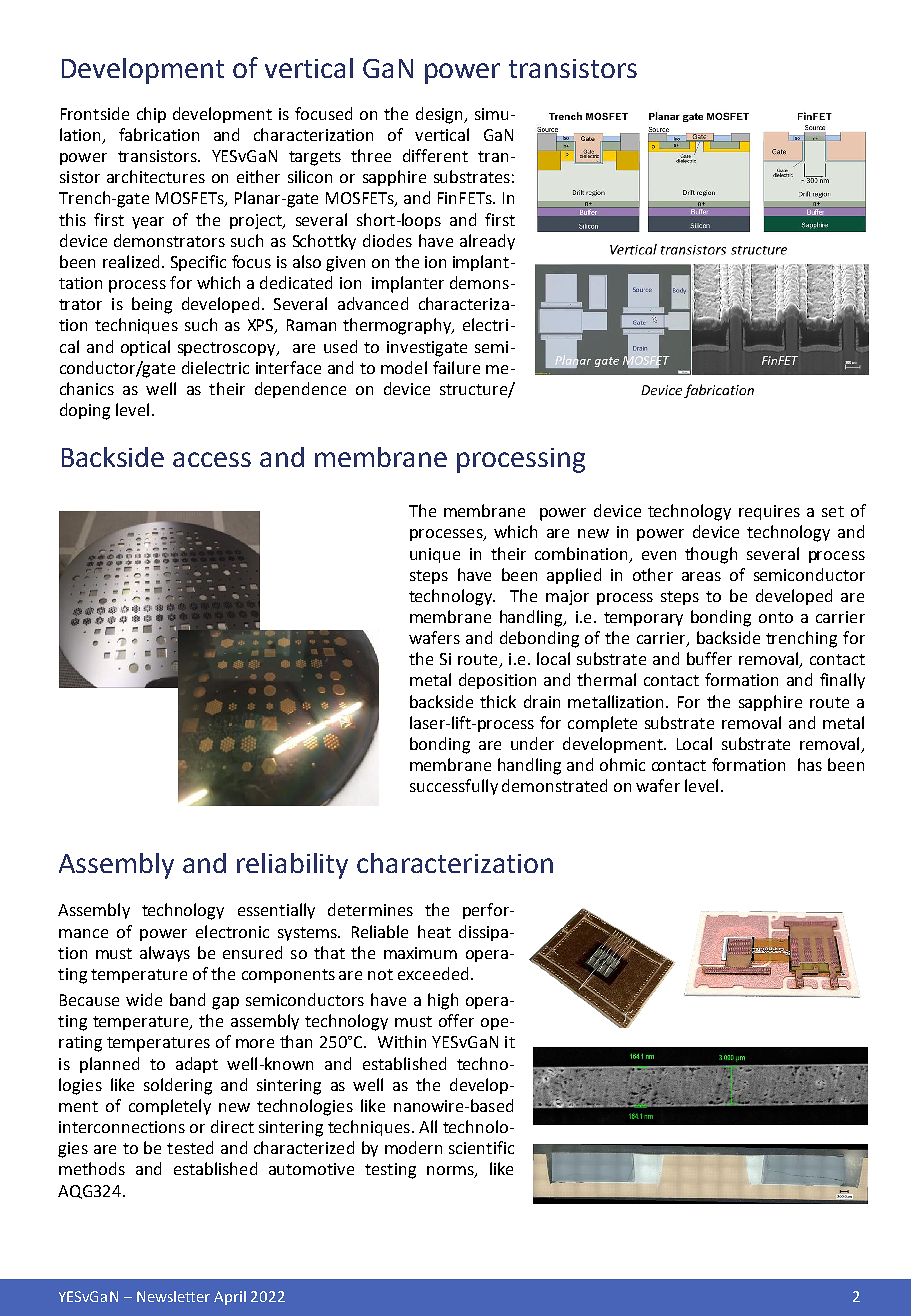 The image size is (911, 1316). I want to click on heat, so click(434, 931).
